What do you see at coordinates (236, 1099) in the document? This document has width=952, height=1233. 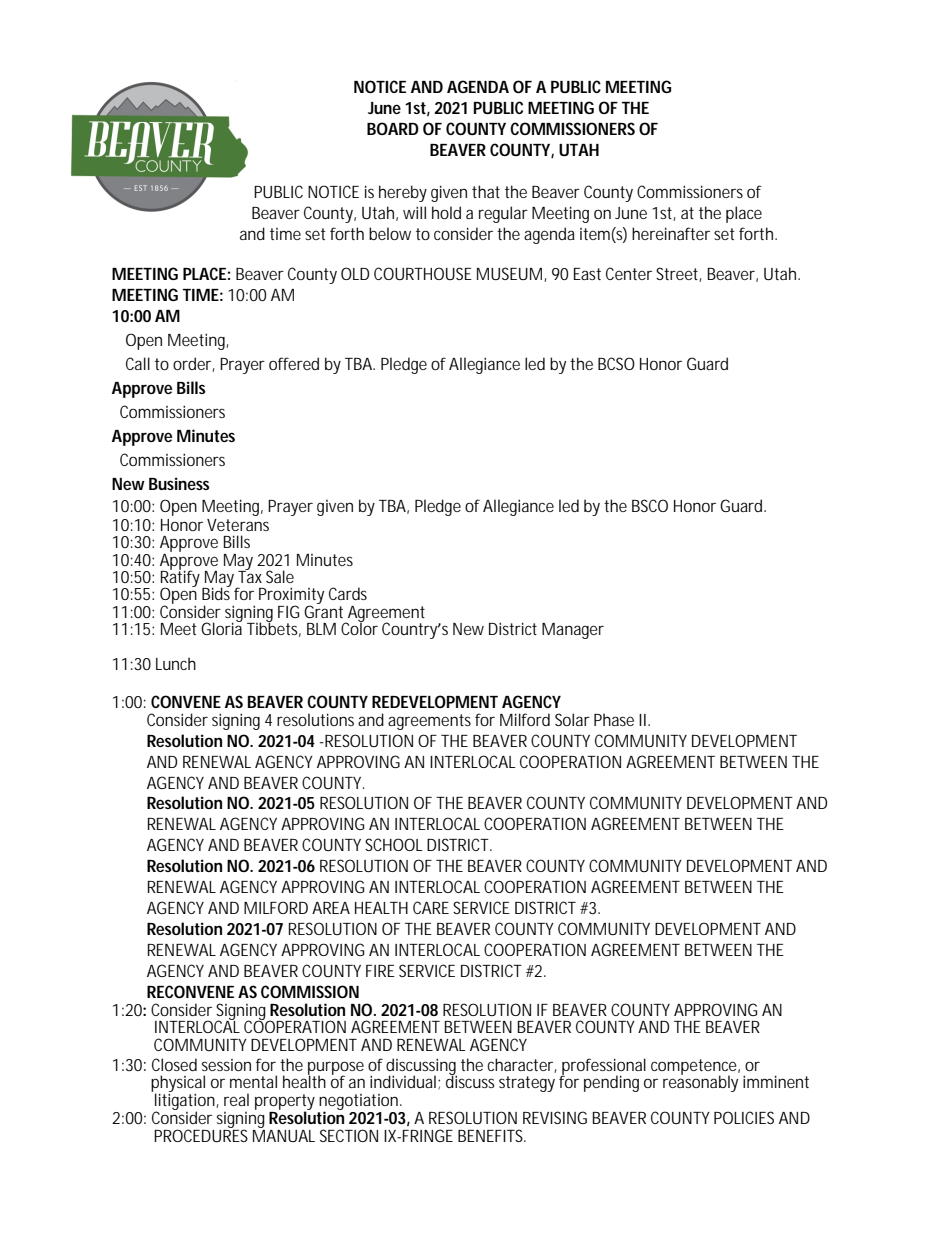 I see `real` at bounding box center [236, 1099].
